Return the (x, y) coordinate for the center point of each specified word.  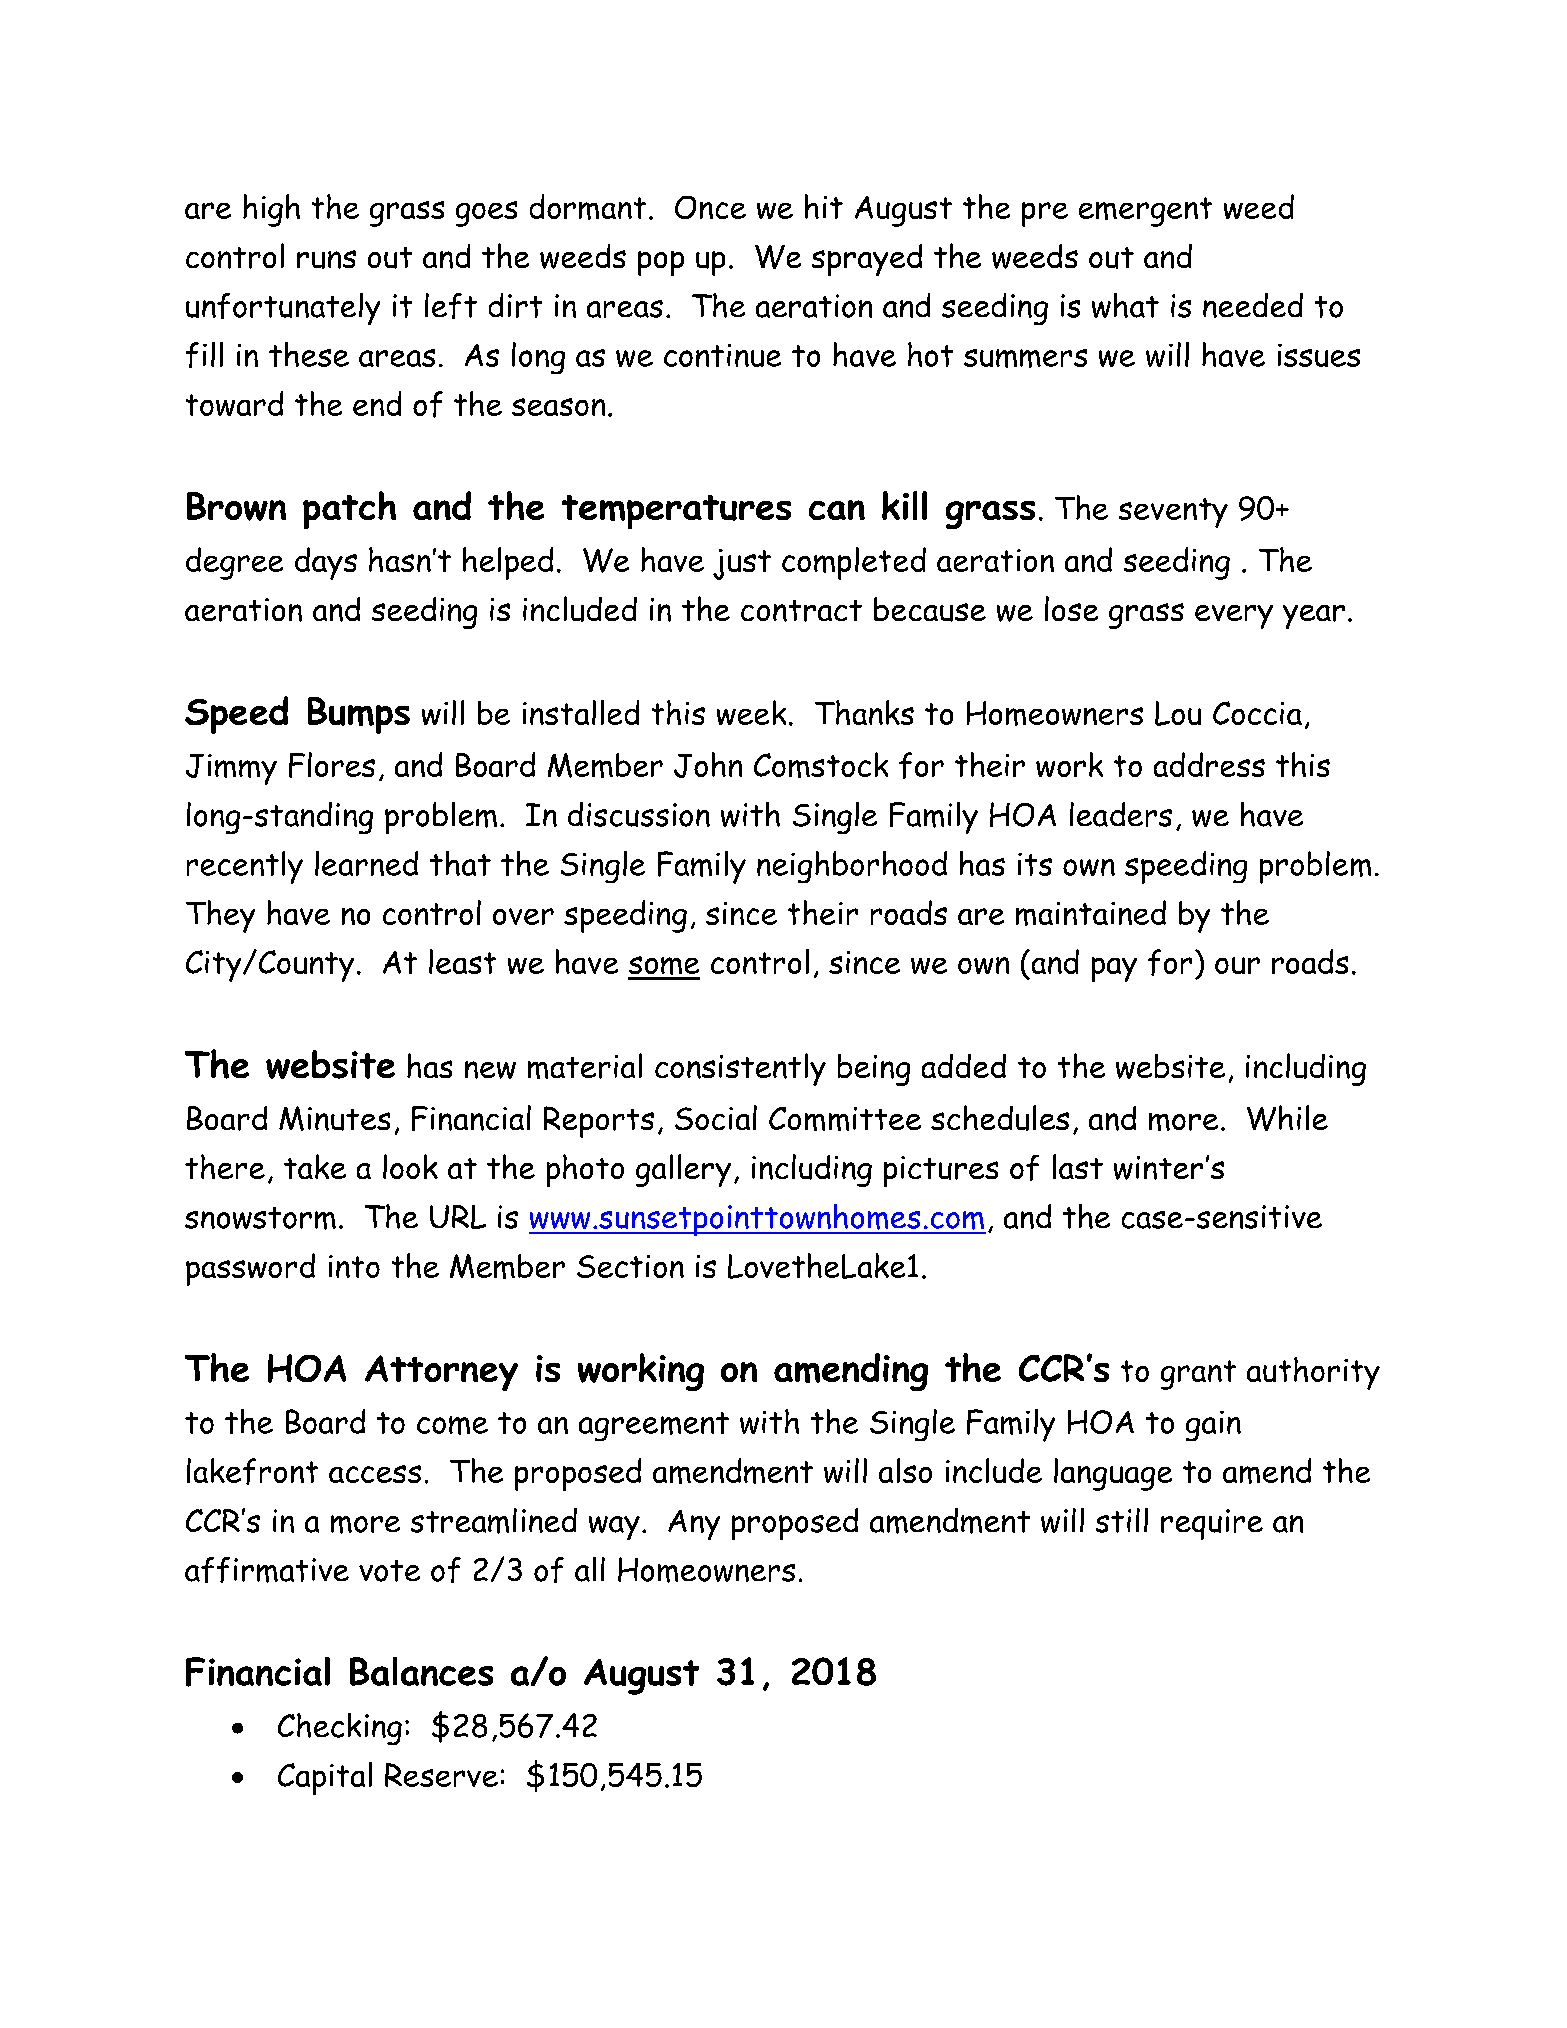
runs (326, 259)
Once (710, 207)
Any (694, 1525)
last (1078, 1166)
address (1209, 764)
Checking (340, 1729)
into (354, 1266)
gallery (683, 1170)
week (751, 712)
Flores (332, 765)
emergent (1145, 212)
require (1212, 1524)
